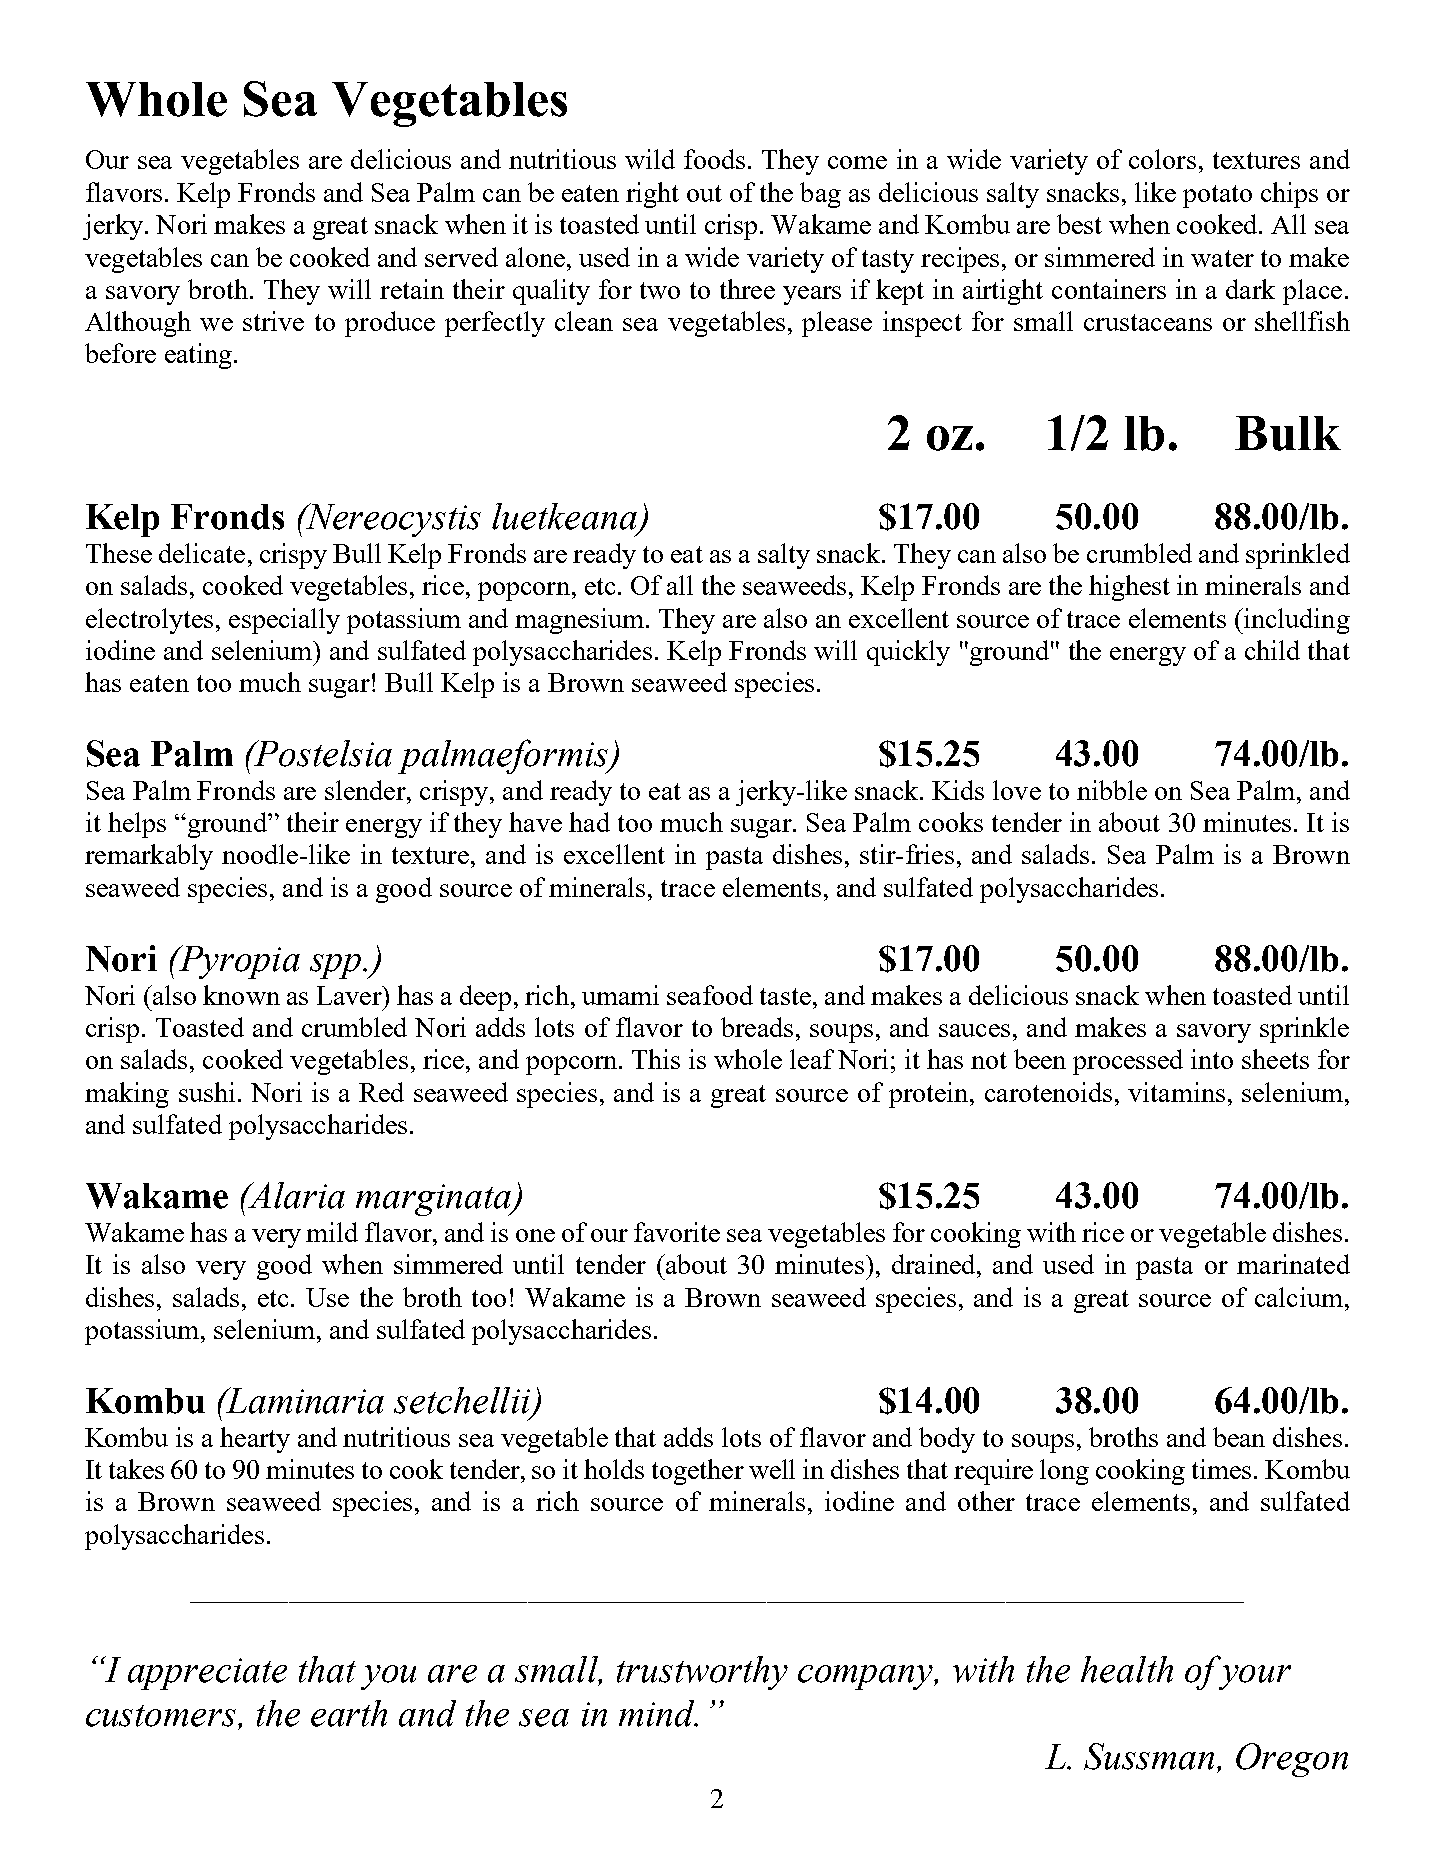 Image resolution: width=1434 pixels, height=1856 pixels. I want to click on mild, so click(332, 1232).
